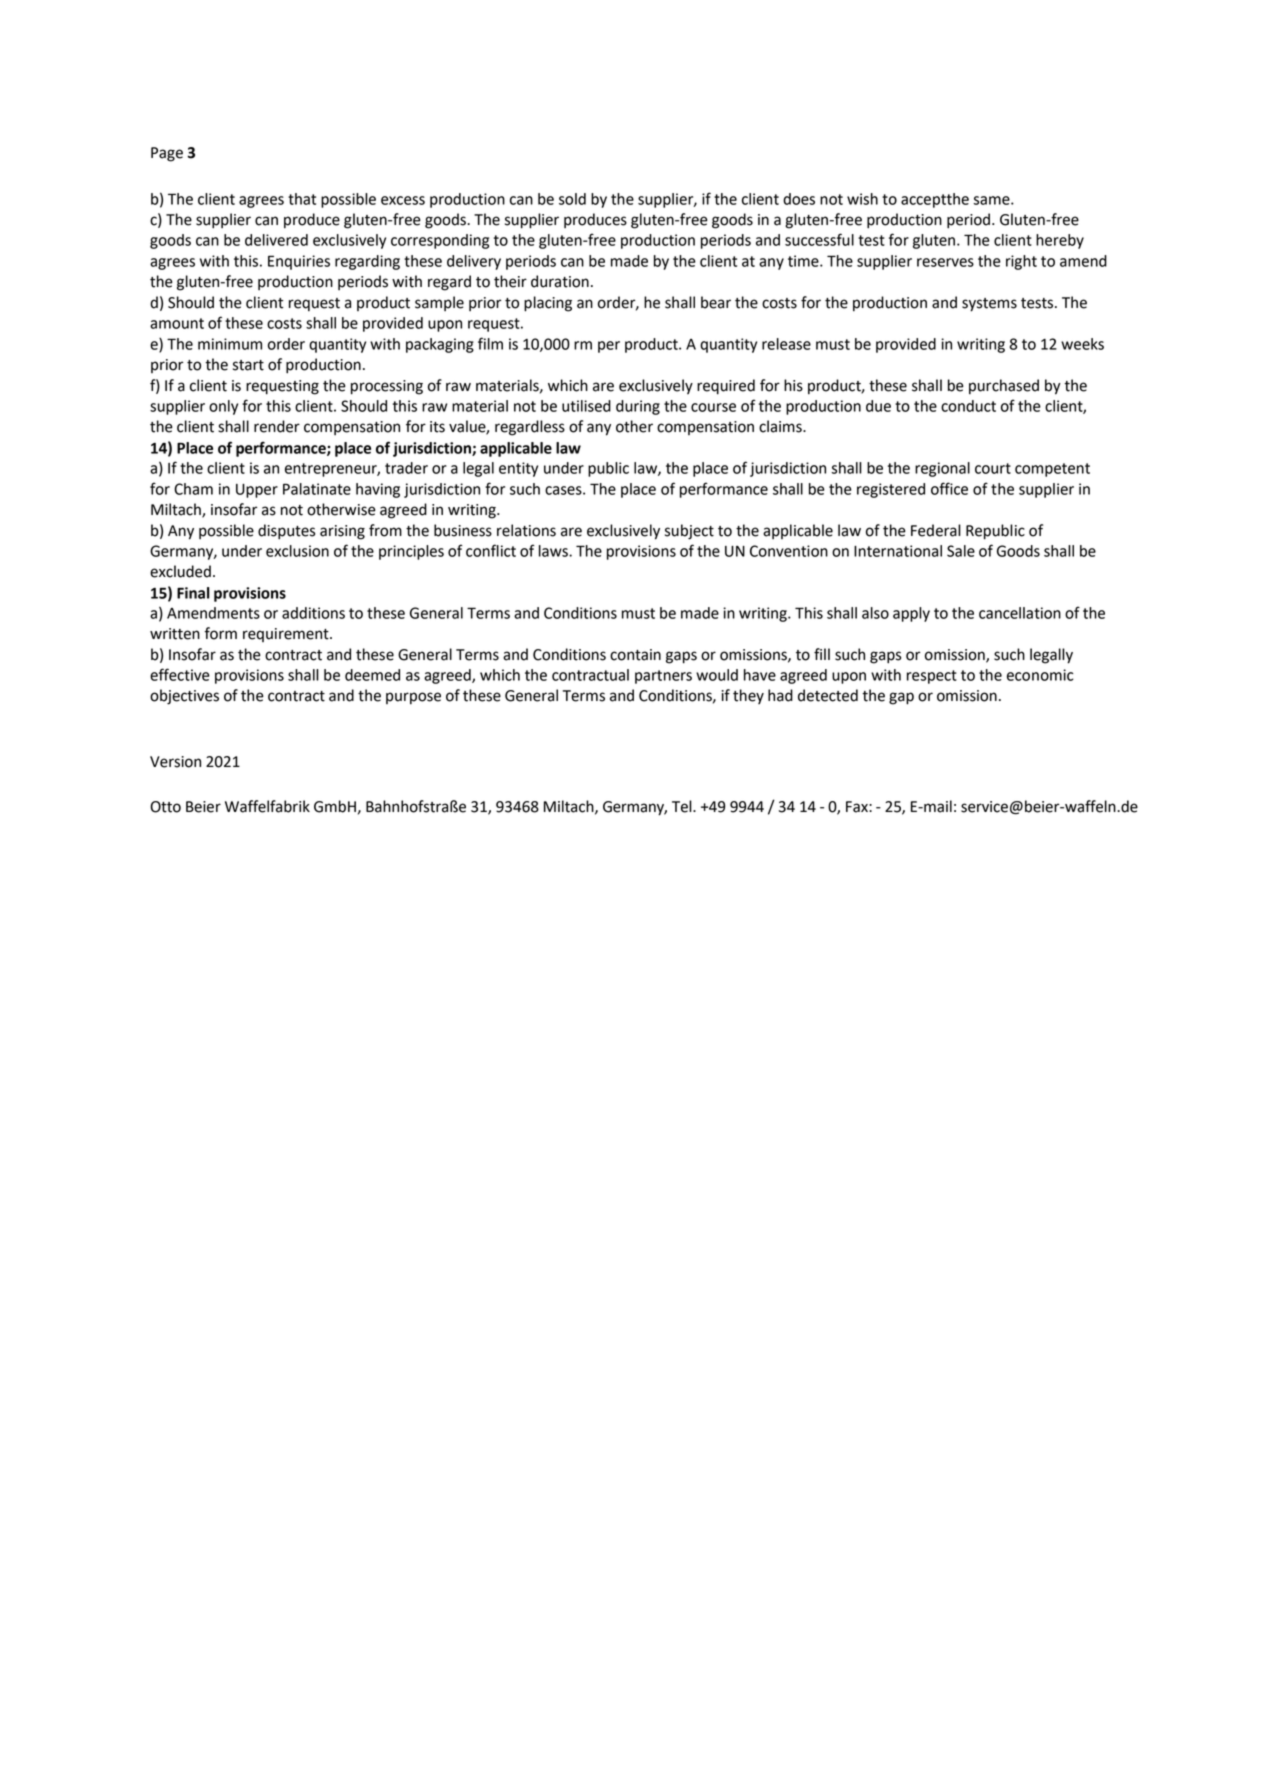 Image resolution: width=1261 pixels, height=1785 pixels. What do you see at coordinates (961, 551) in the page?
I see `Sale` at bounding box center [961, 551].
